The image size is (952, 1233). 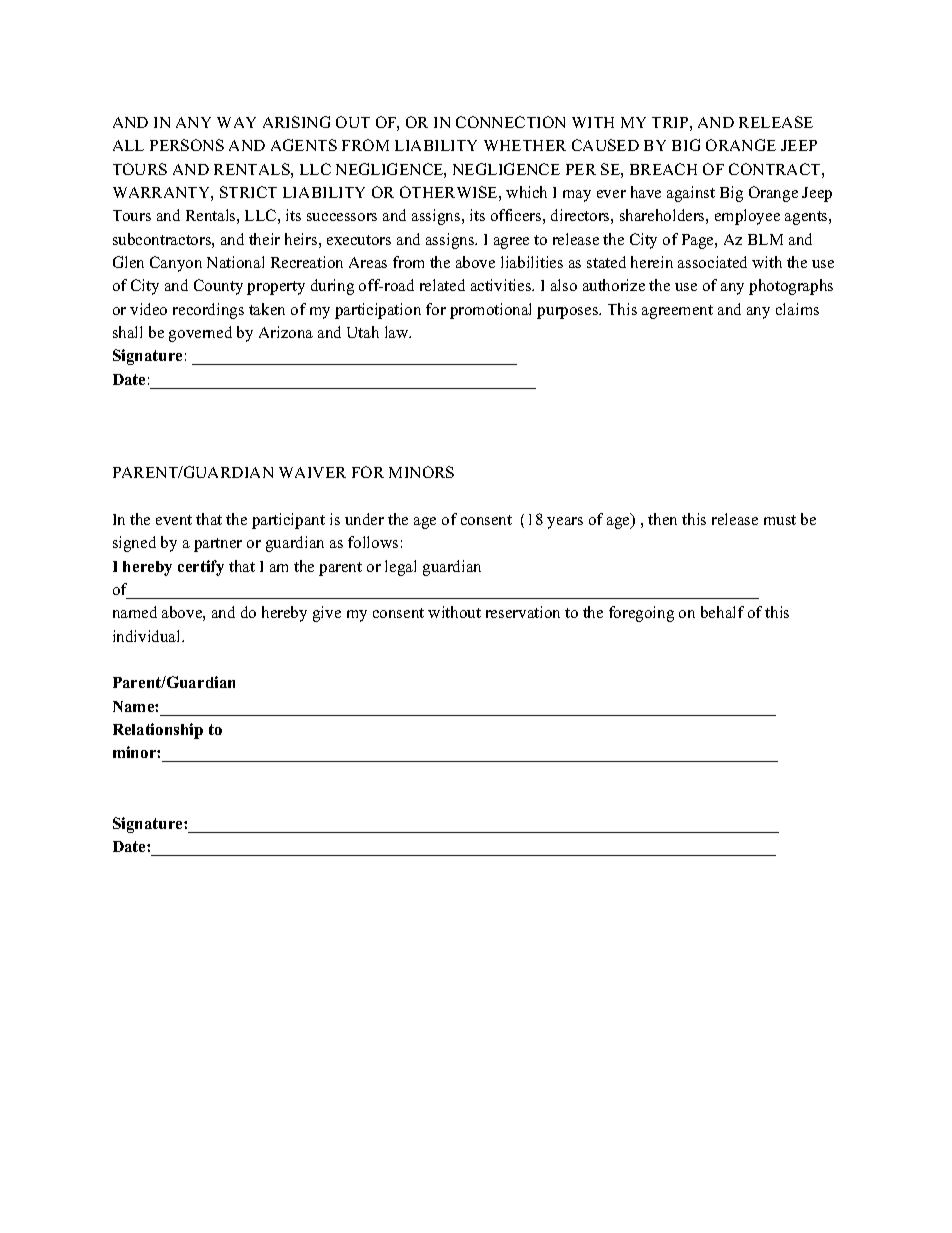 I want to click on promotional, so click(x=490, y=311).
